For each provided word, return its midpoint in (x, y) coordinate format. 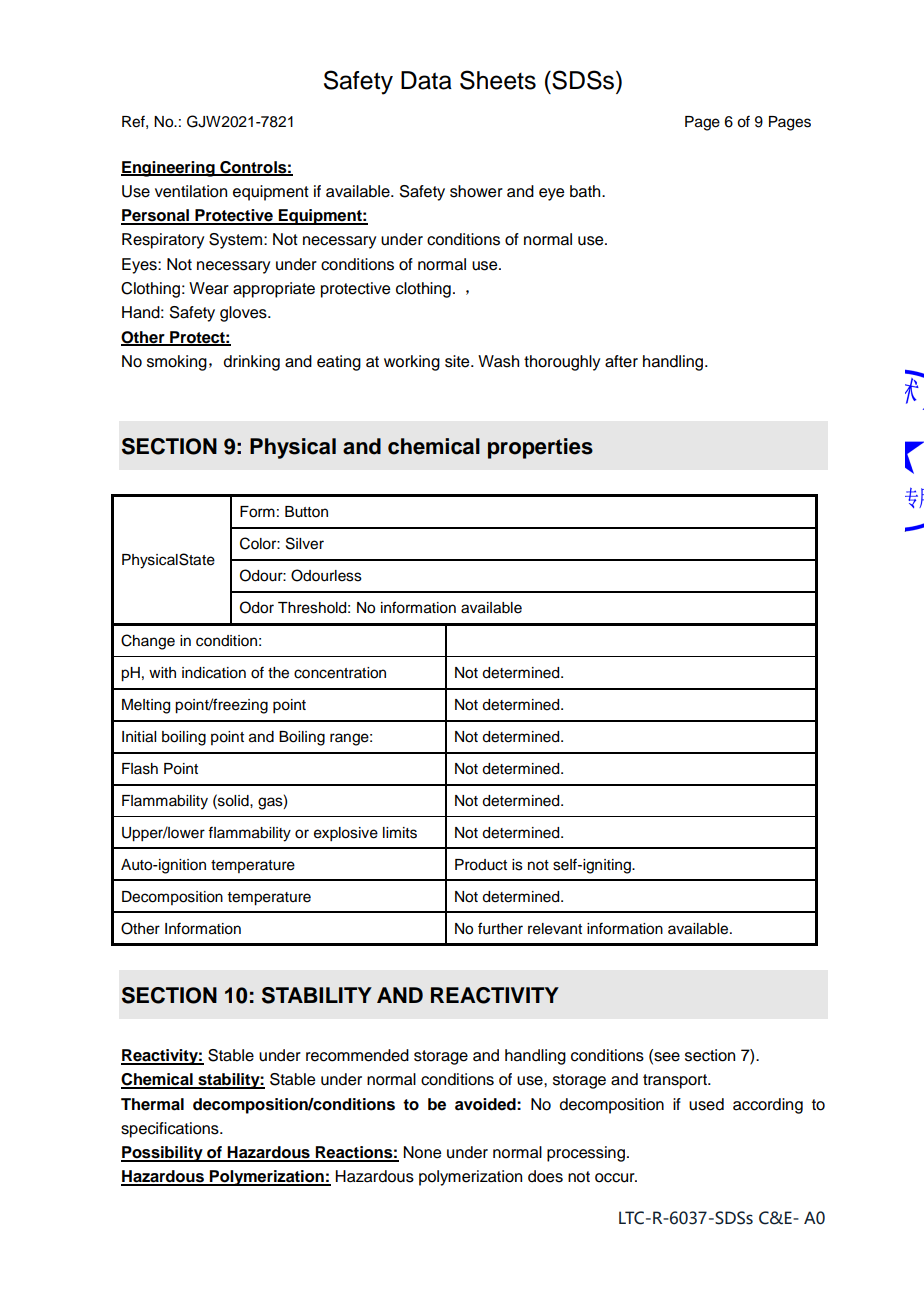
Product (481, 865)
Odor (257, 607)
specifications (171, 1130)
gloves (244, 314)
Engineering (169, 169)
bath (586, 191)
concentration (340, 673)
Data (426, 80)
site (458, 361)
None (422, 1152)
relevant (555, 929)
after (621, 361)
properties (540, 448)
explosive (346, 834)
